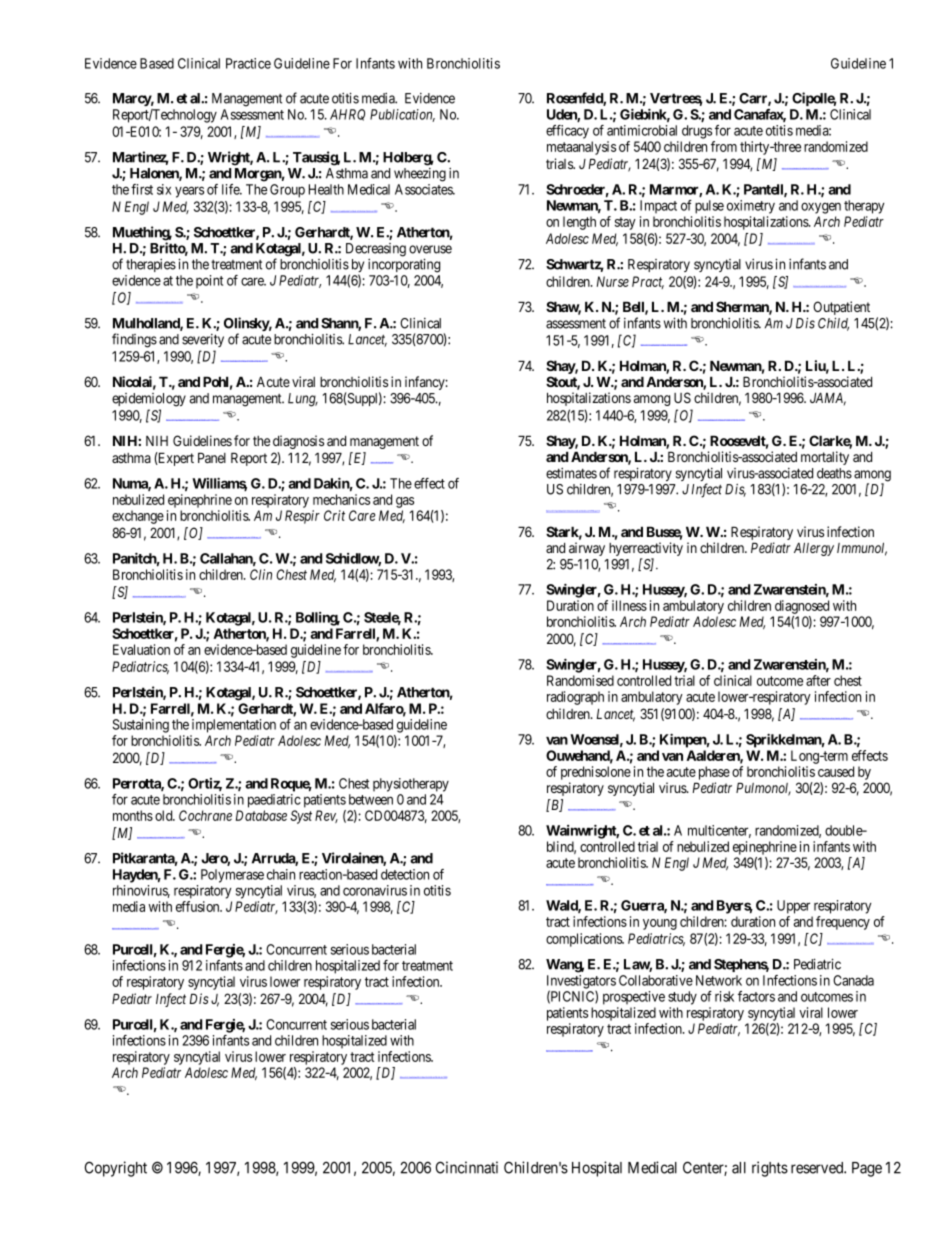 Image resolution: width=952 pixels, height=1233 pixels. Describe the element at coordinates (116, 1169) in the screenshot. I see `Copyright` at that location.
